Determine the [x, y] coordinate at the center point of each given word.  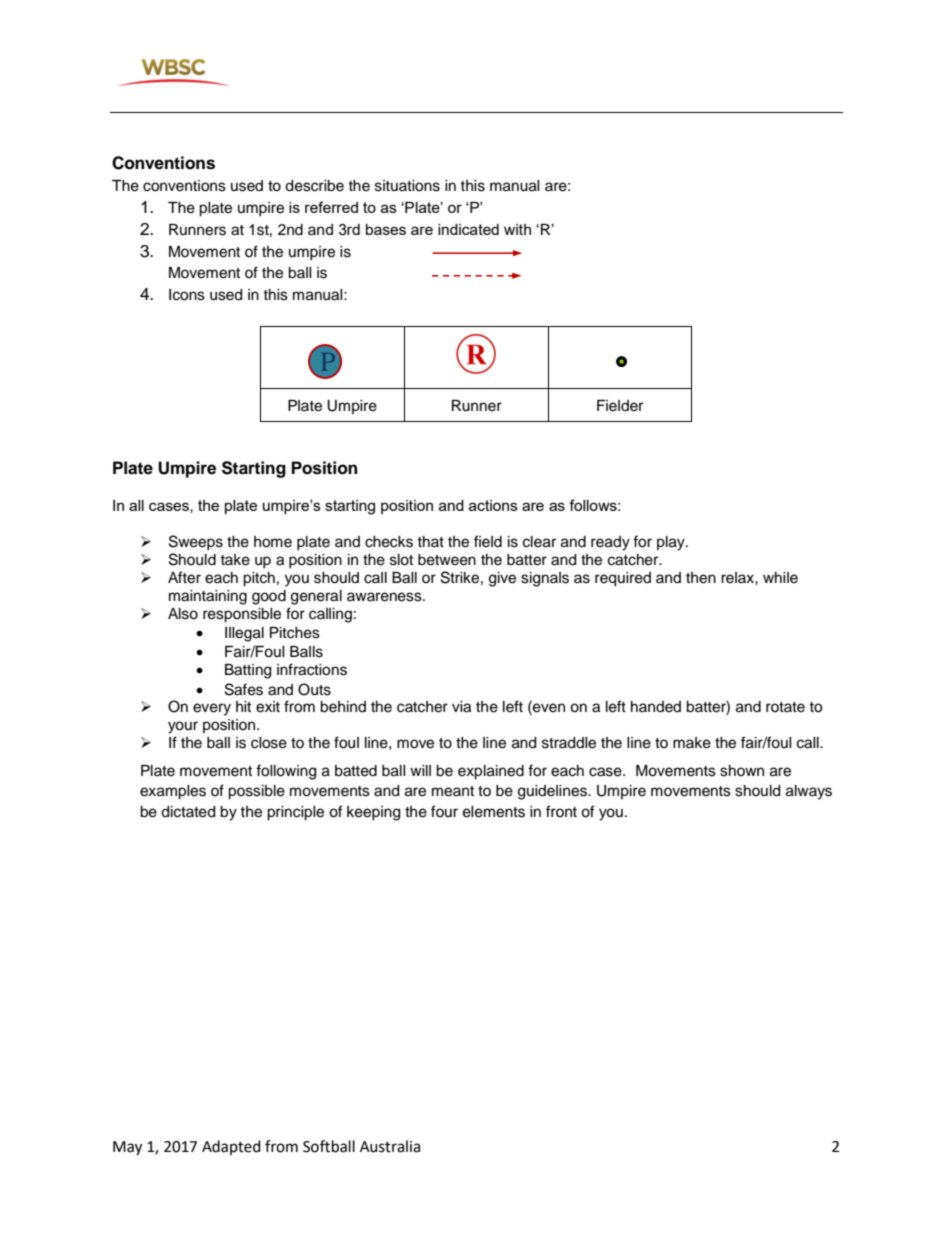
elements [494, 812]
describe [314, 186]
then [701, 578]
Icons [187, 295]
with [517, 229]
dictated [188, 812]
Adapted [231, 1147]
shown [742, 771]
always [809, 792]
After [184, 577]
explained [491, 772]
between [447, 560]
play [672, 543]
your [183, 727]
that [430, 541]
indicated [468, 229]
